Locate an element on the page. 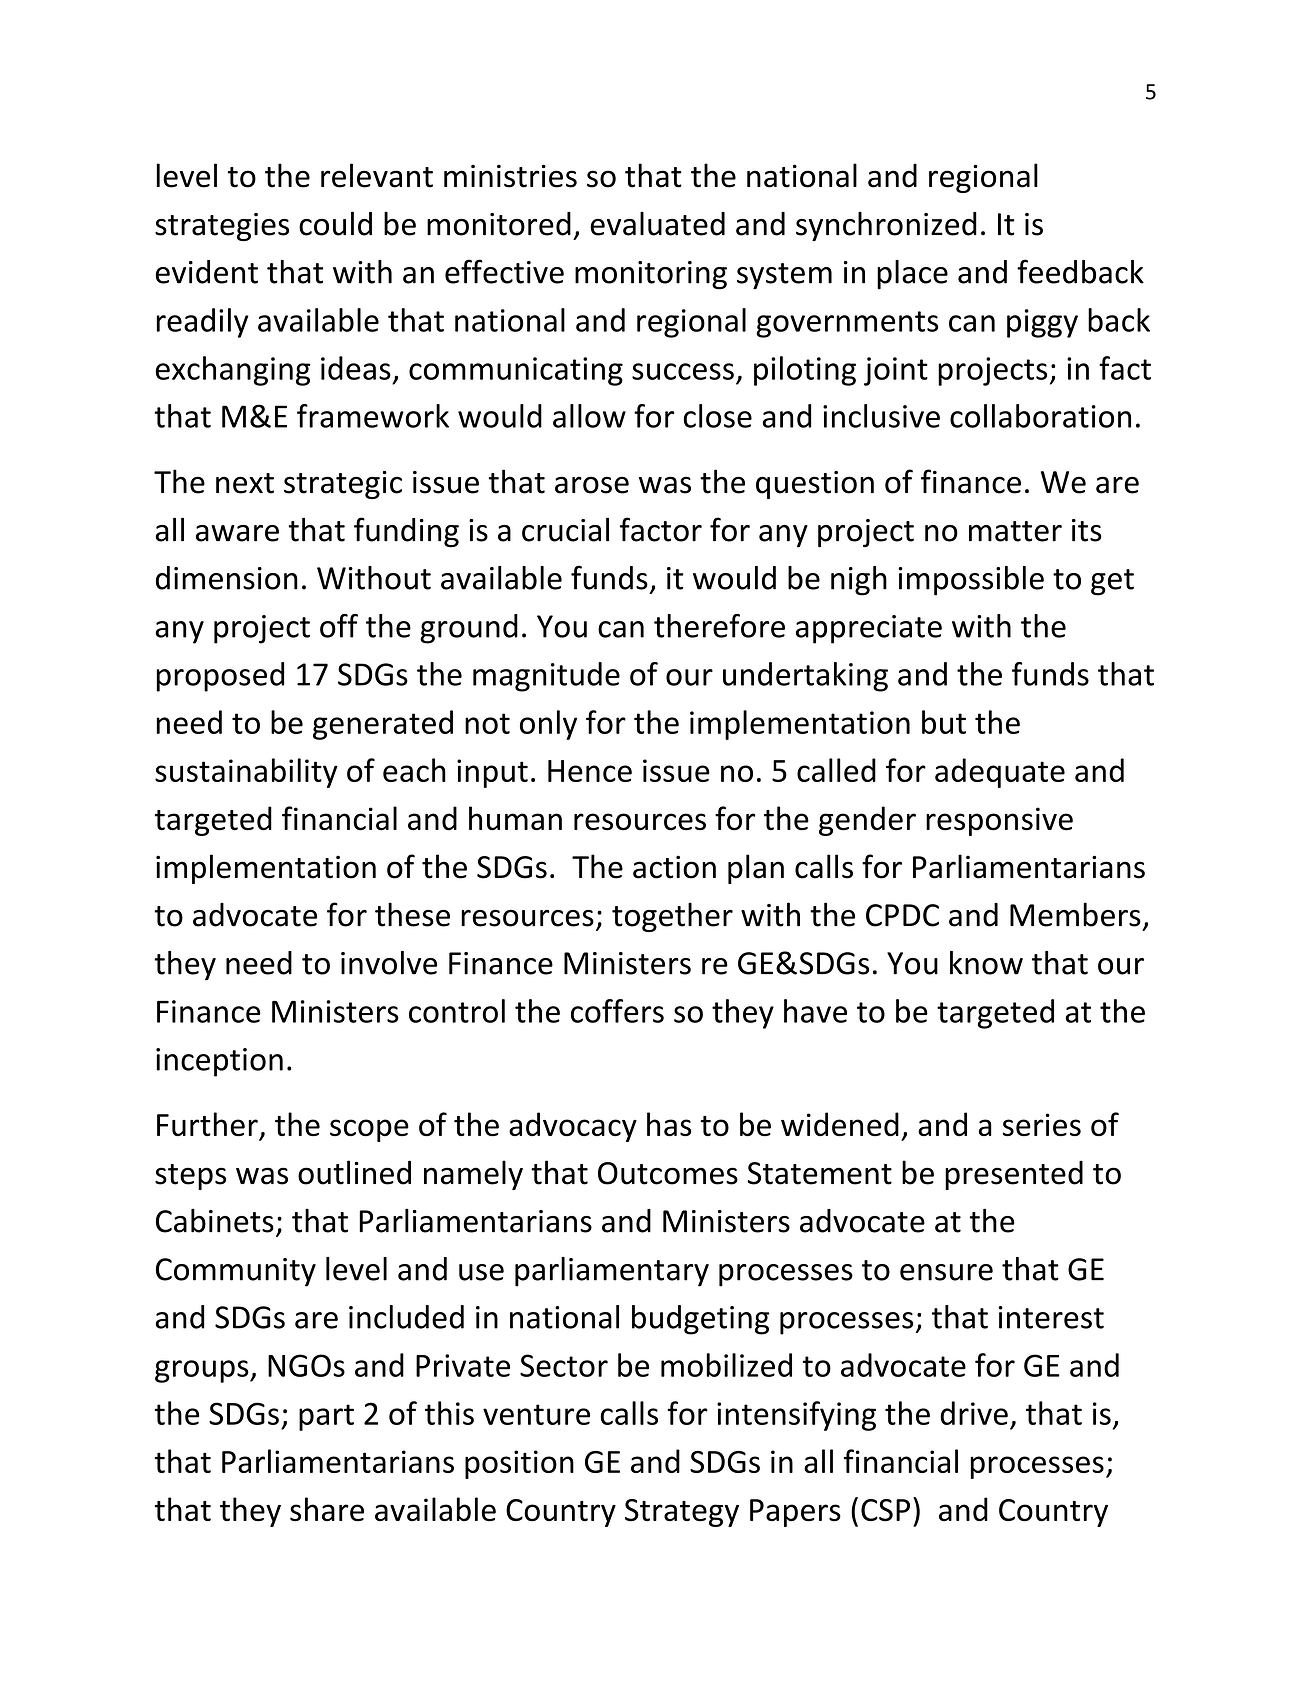 The width and height of the page is (1311, 1697). proposed is located at coordinates (220, 677).
